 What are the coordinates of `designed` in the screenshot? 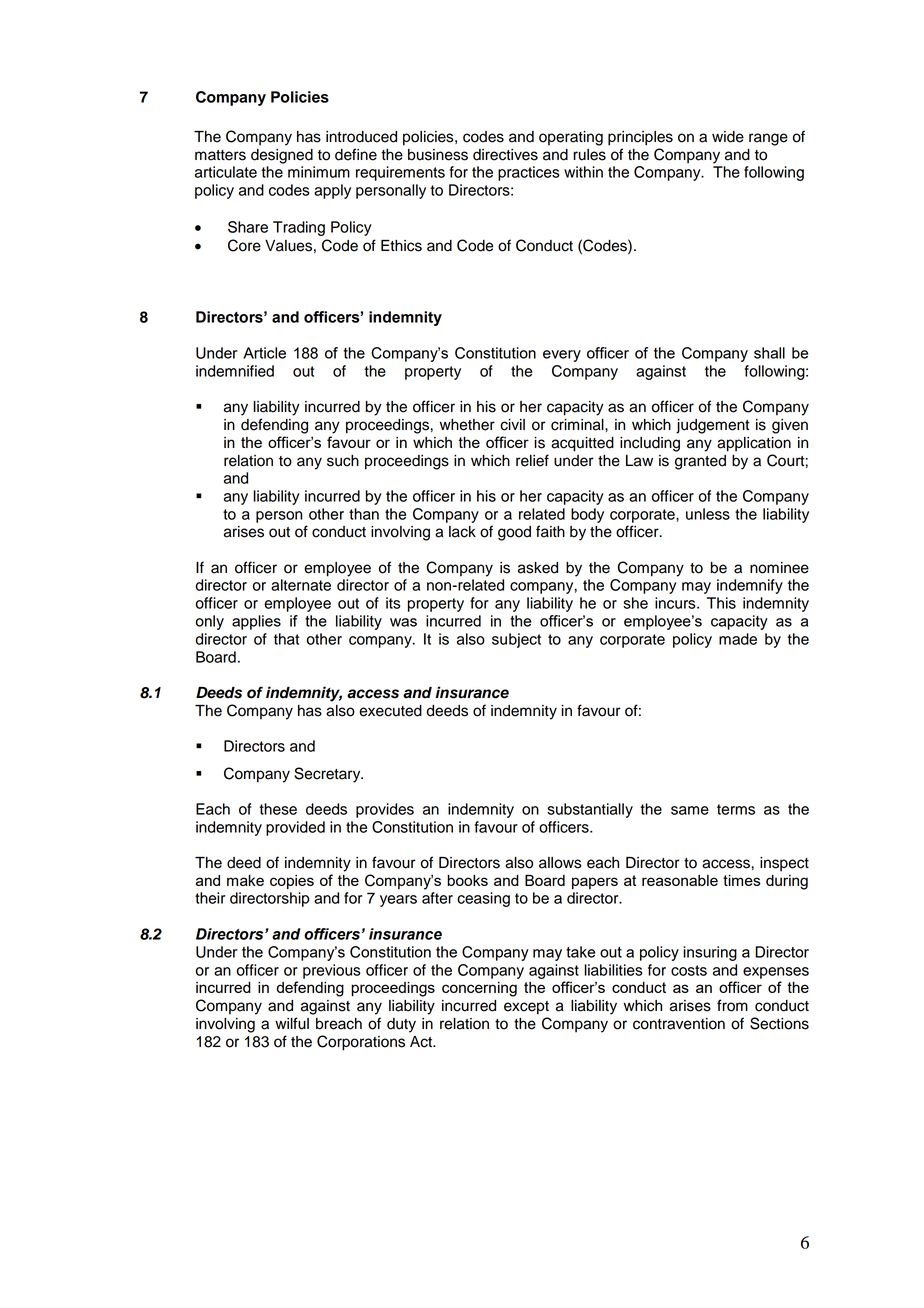 It's located at (282, 156).
